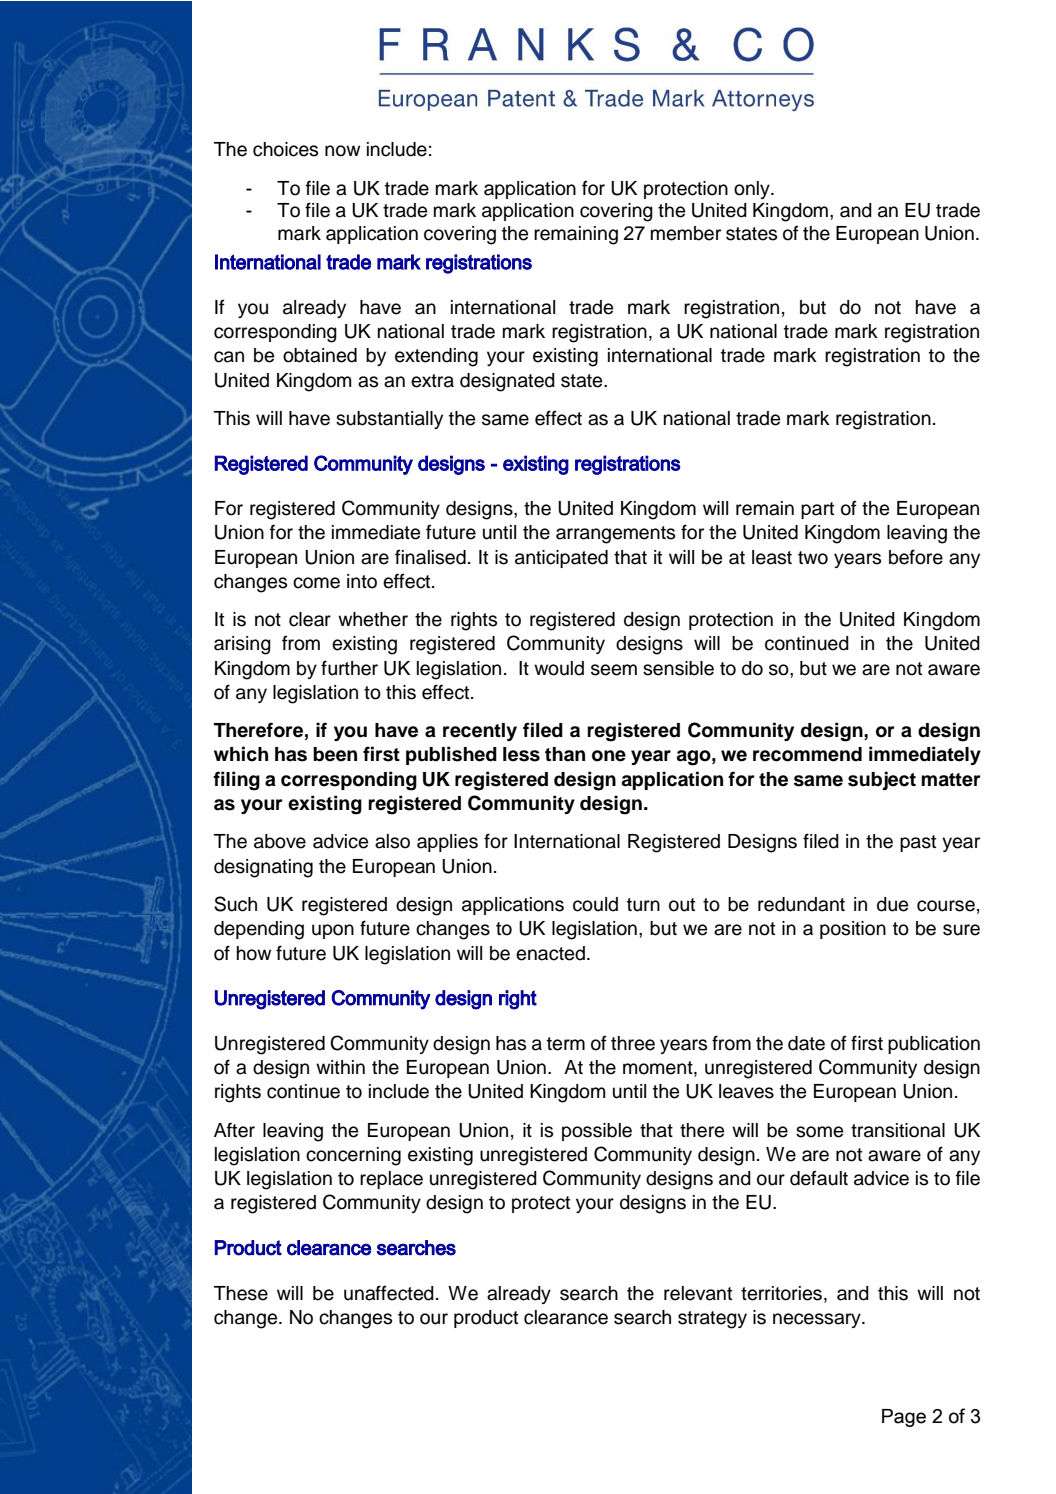 This screenshot has height=1494, width=1056. What do you see at coordinates (561, 559) in the screenshot?
I see `anticipated` at bounding box center [561, 559].
